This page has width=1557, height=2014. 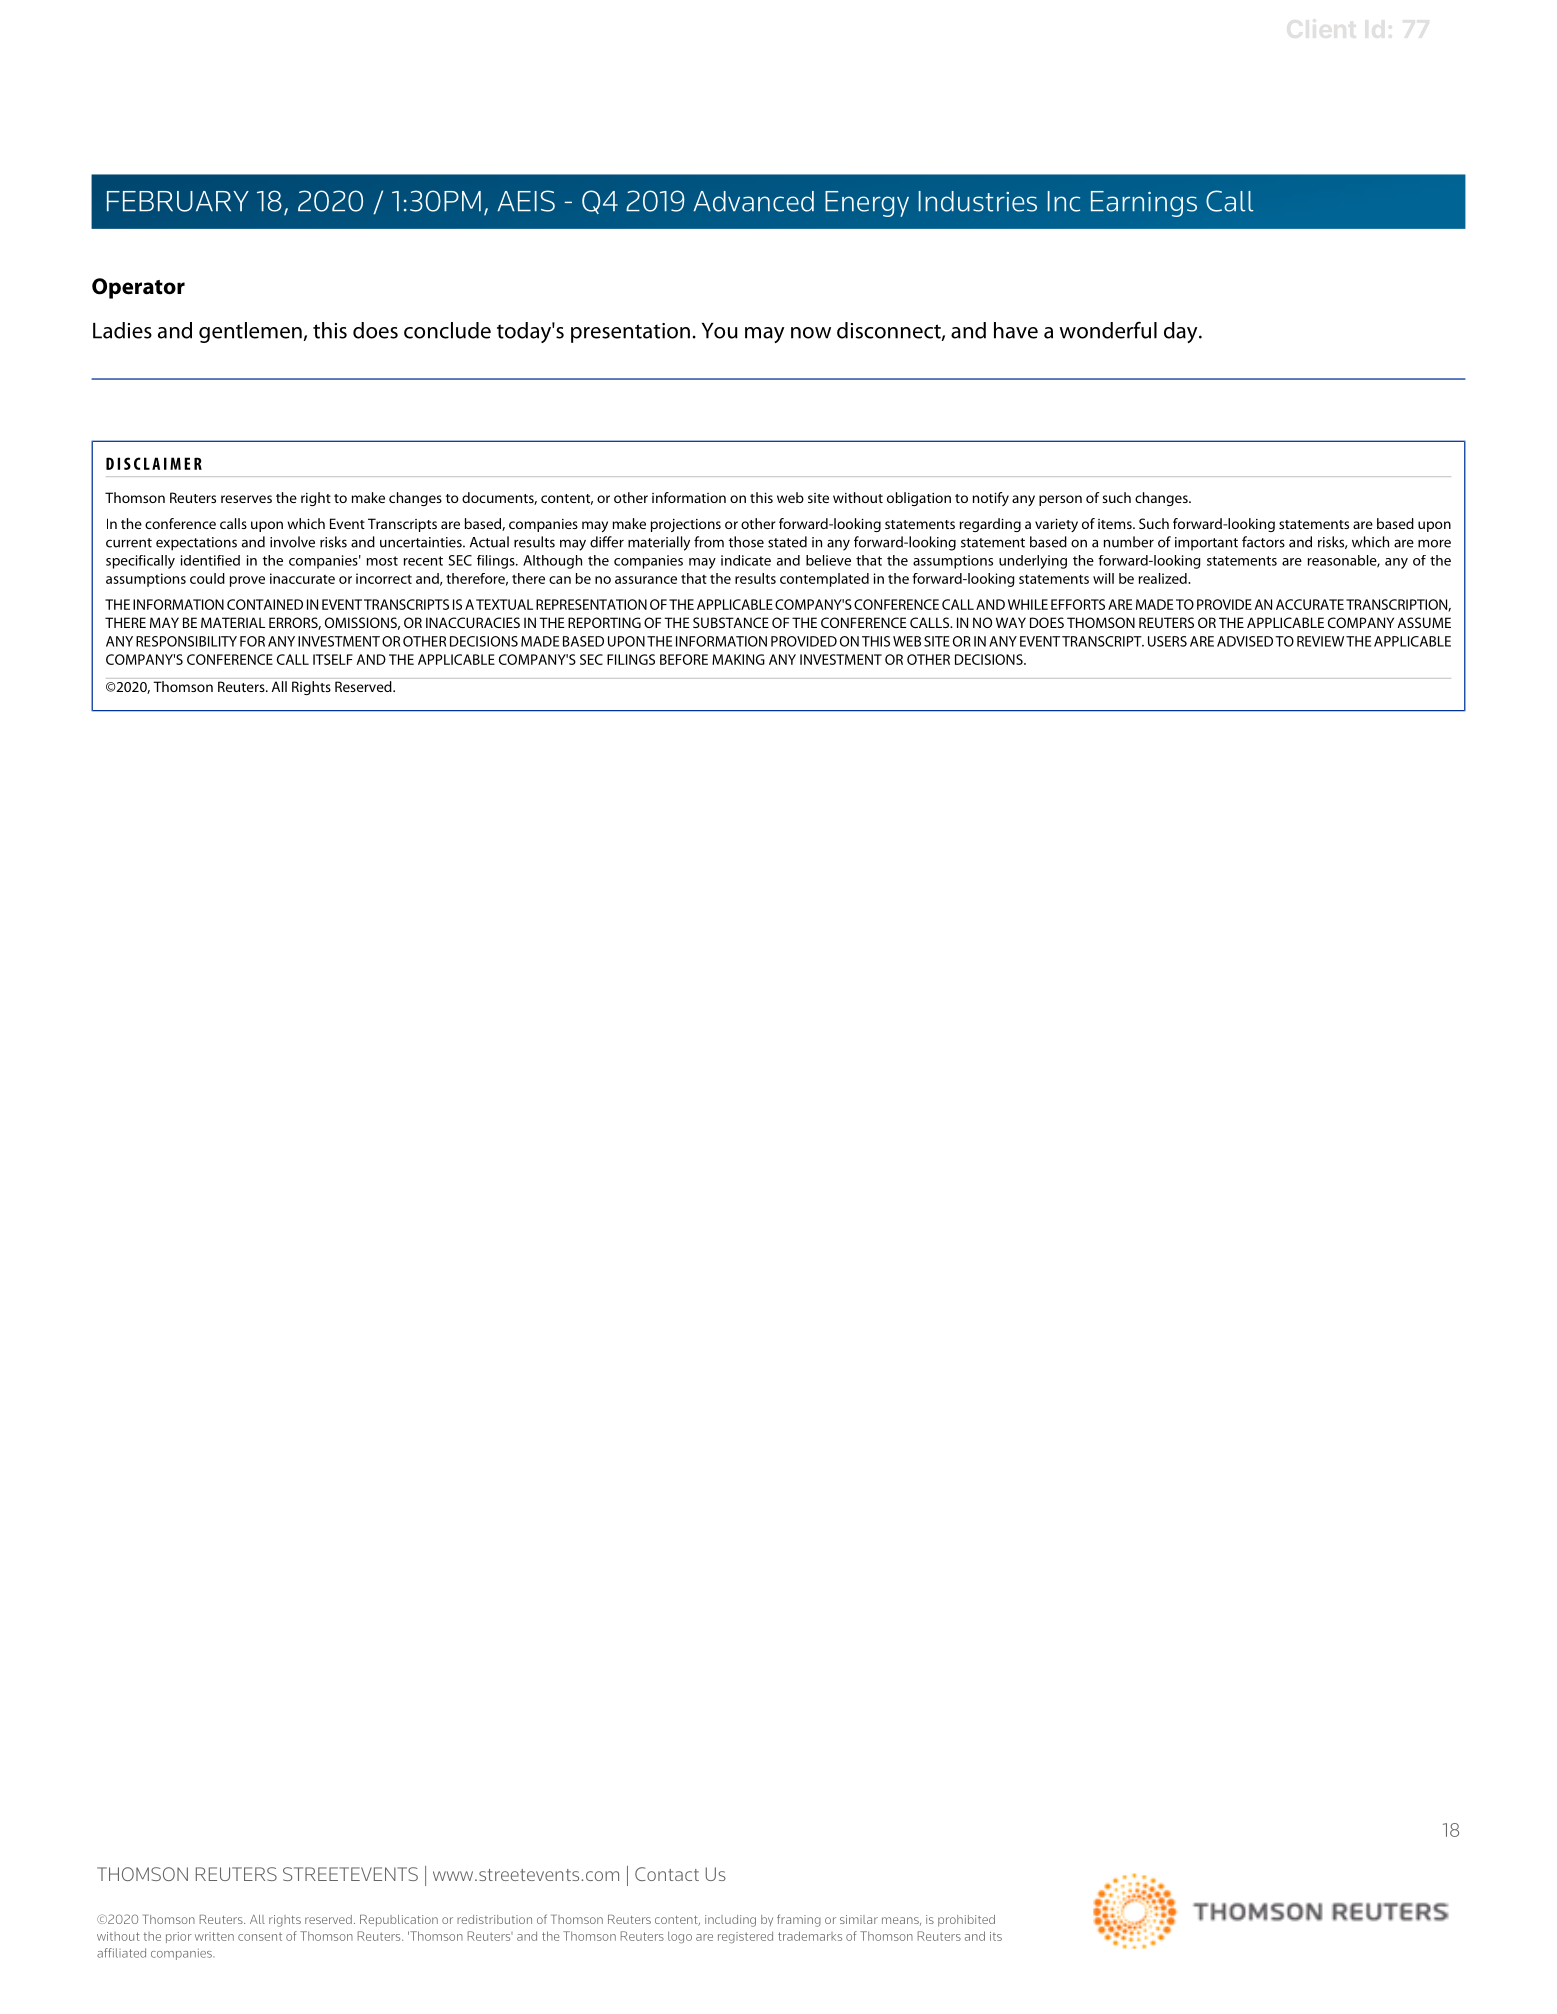 I want to click on Republication, so click(x=399, y=1921).
